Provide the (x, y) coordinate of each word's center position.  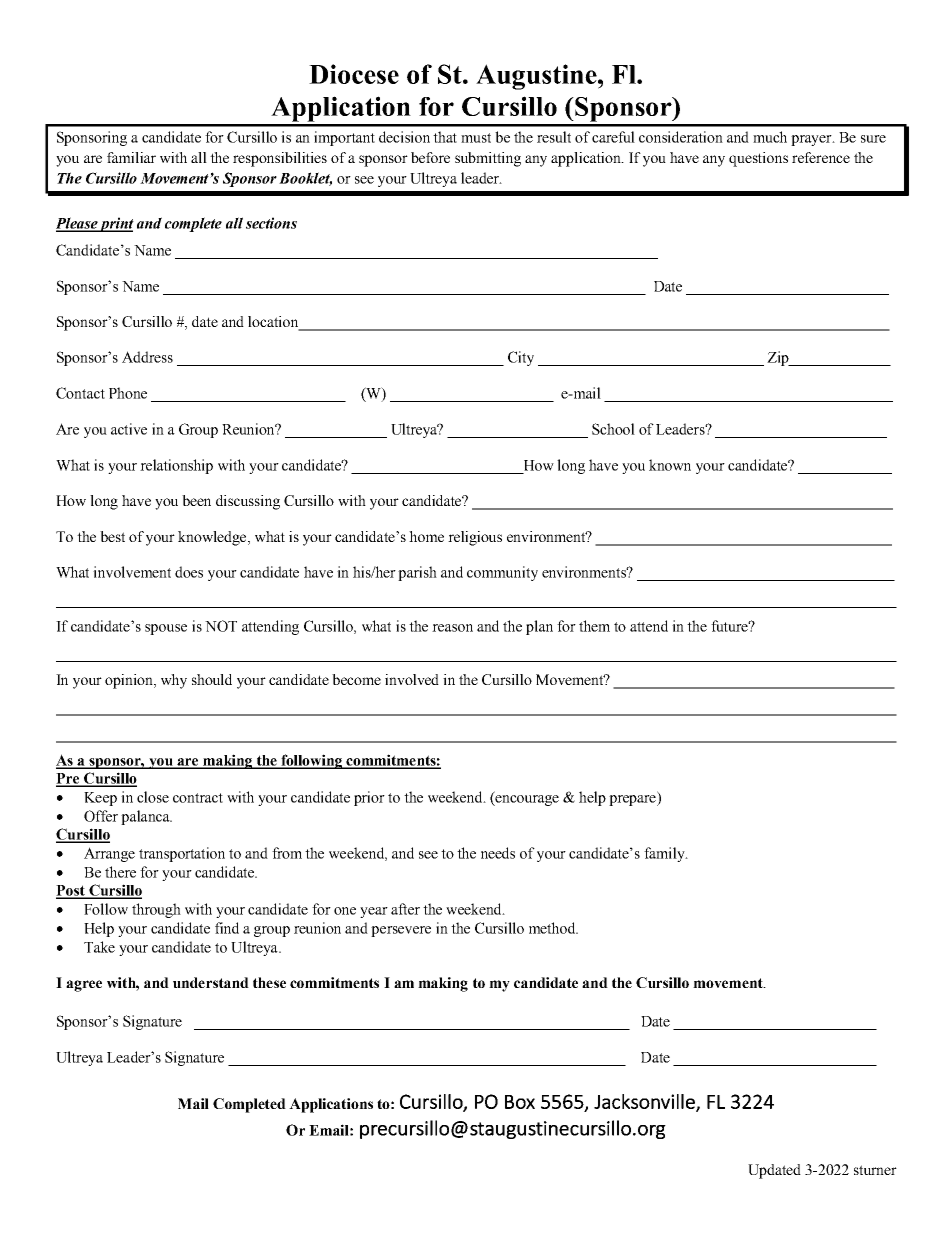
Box (520, 1102)
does (189, 572)
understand (211, 982)
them (594, 626)
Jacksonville (645, 1102)
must (476, 138)
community (502, 573)
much (770, 137)
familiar (131, 157)
